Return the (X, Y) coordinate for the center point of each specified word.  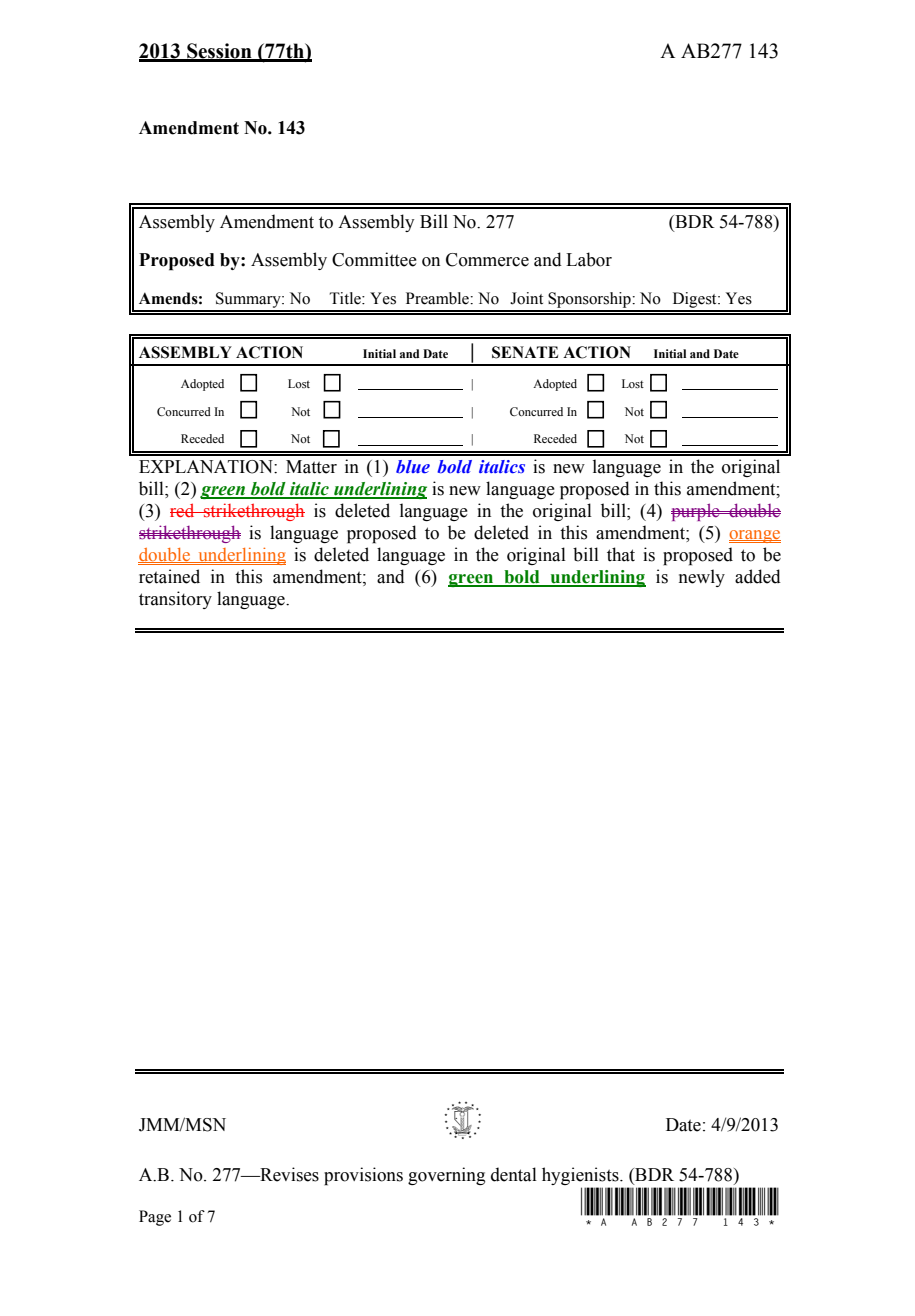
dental (514, 1174)
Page (155, 1218)
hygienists (581, 1176)
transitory (175, 600)
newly (702, 578)
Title (346, 298)
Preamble (438, 298)
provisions (363, 1176)
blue (413, 467)
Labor (589, 259)
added (758, 576)
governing (446, 1176)
